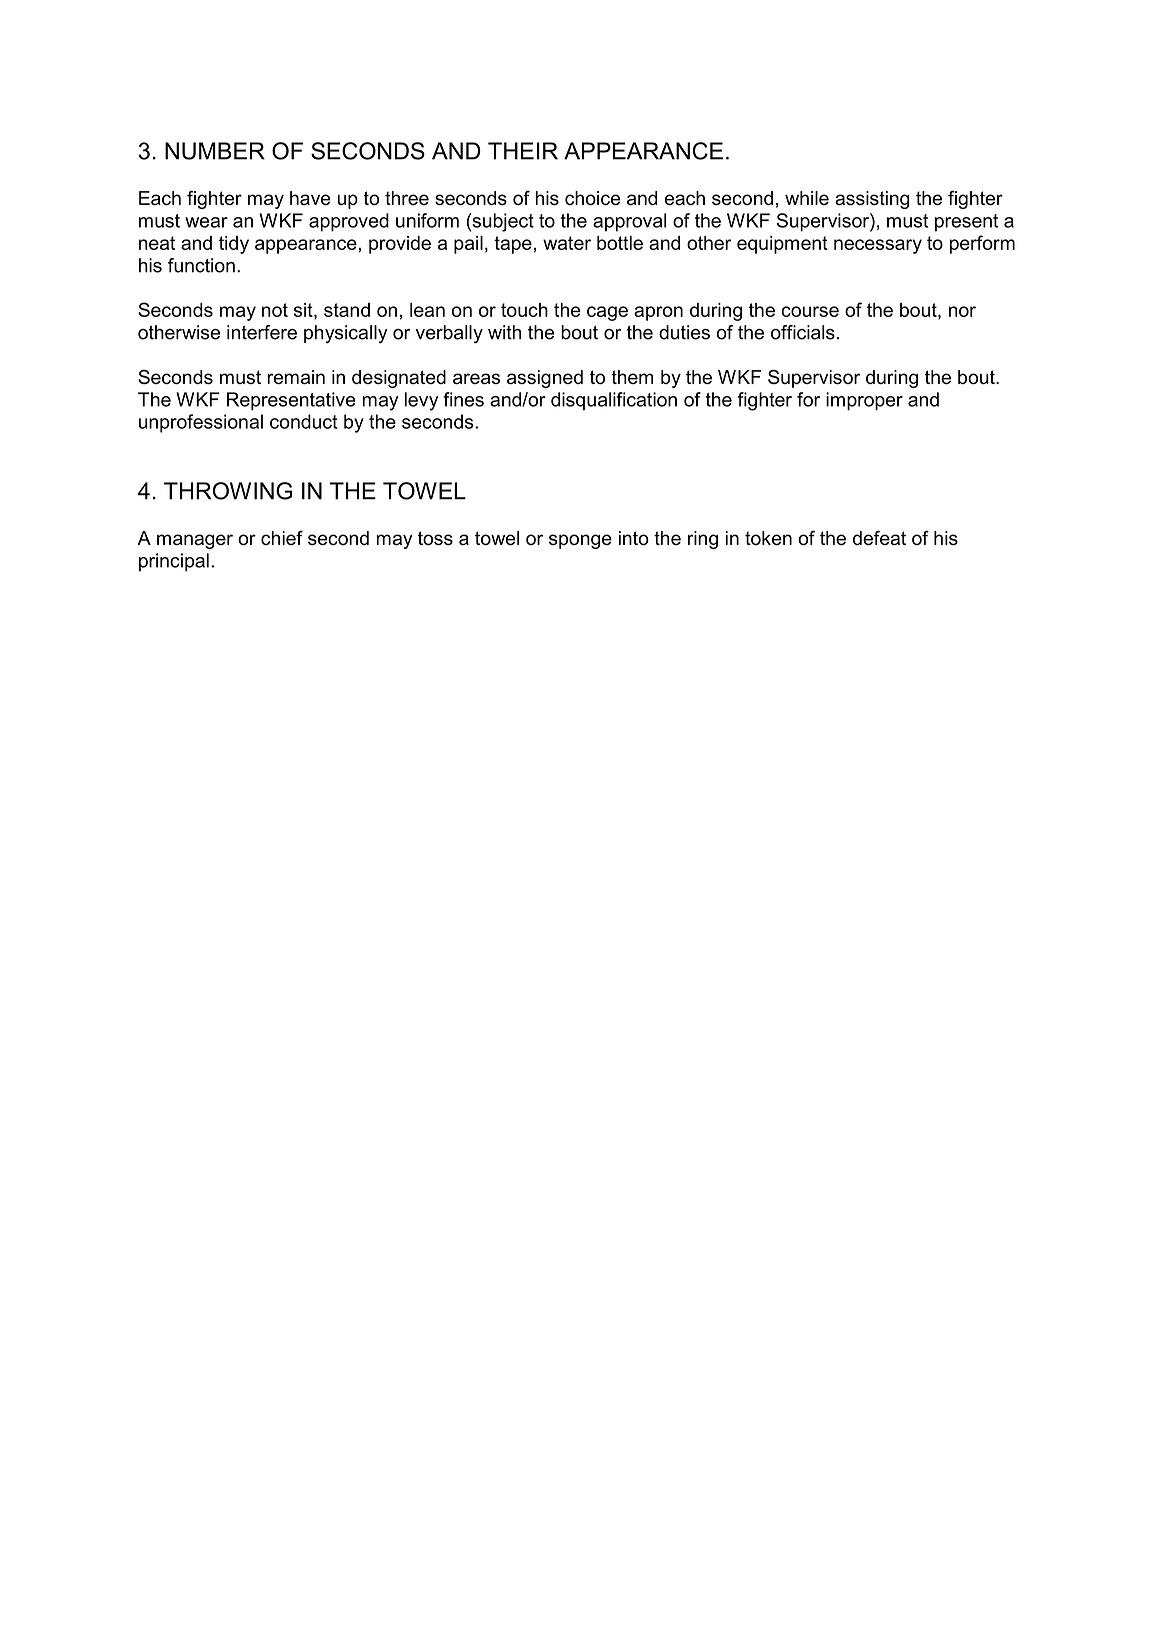  I want to click on NUMBER, so click(215, 151).
